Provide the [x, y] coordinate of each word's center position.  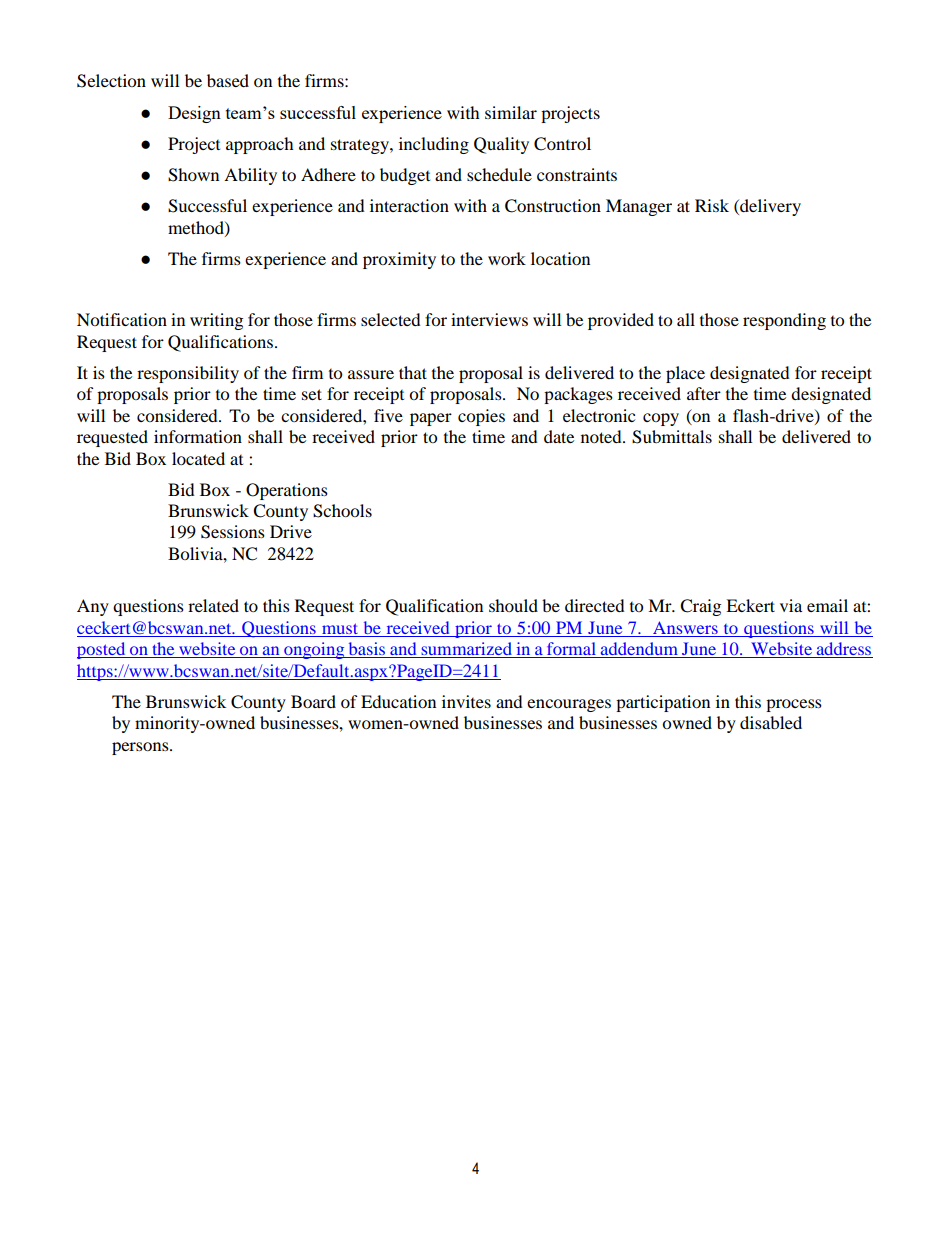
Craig [700, 607]
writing [216, 321]
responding [784, 321]
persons [141, 748]
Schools [342, 511]
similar [511, 112]
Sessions [233, 532]
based [228, 80]
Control [562, 144]
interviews [489, 319]
